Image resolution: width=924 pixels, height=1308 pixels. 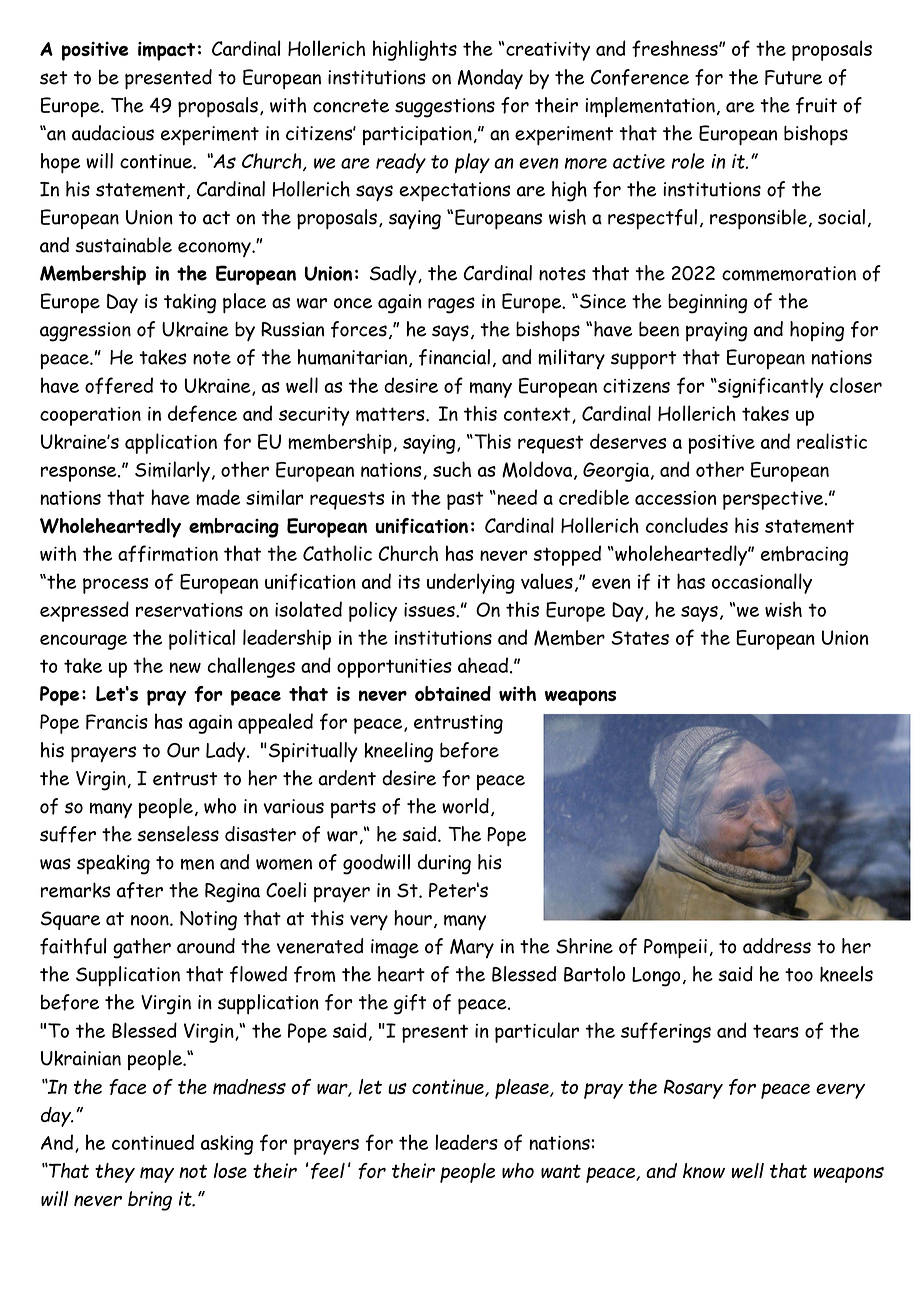 What do you see at coordinates (762, 583) in the document?
I see `occasionally` at bounding box center [762, 583].
